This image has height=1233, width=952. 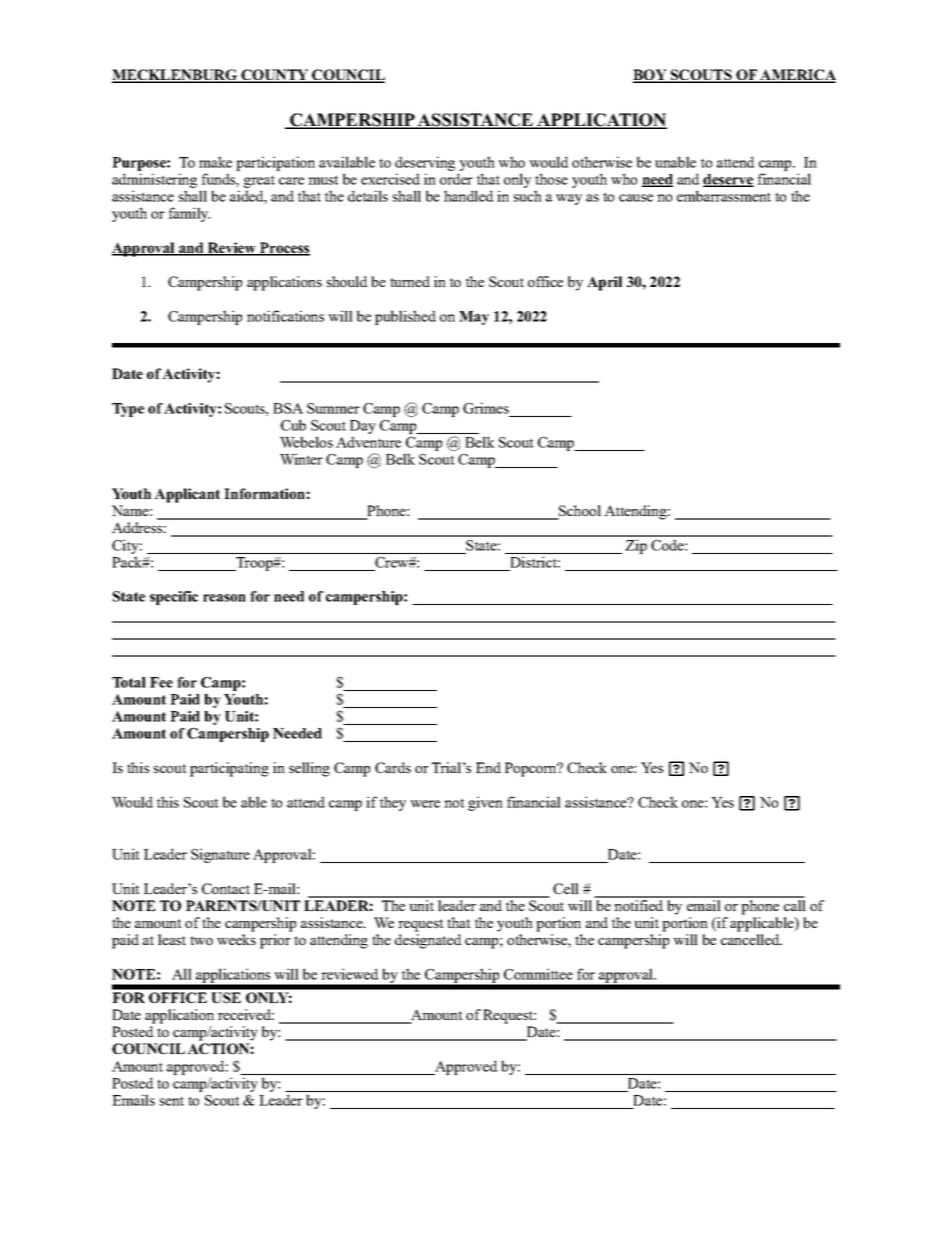 What do you see at coordinates (128, 410) in the image?
I see `Type` at bounding box center [128, 410].
